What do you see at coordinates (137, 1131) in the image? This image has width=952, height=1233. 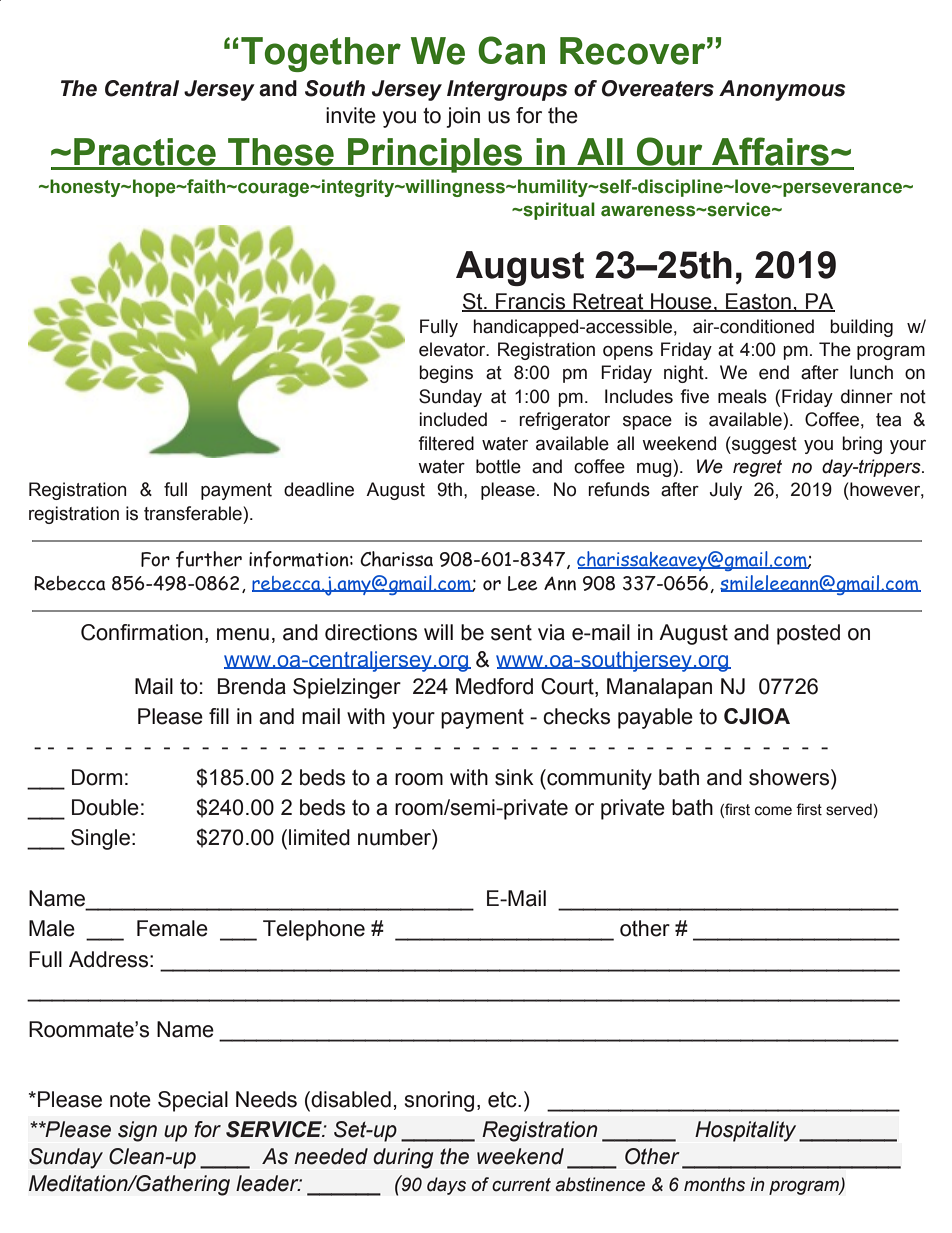 I see `sign` at bounding box center [137, 1131].
